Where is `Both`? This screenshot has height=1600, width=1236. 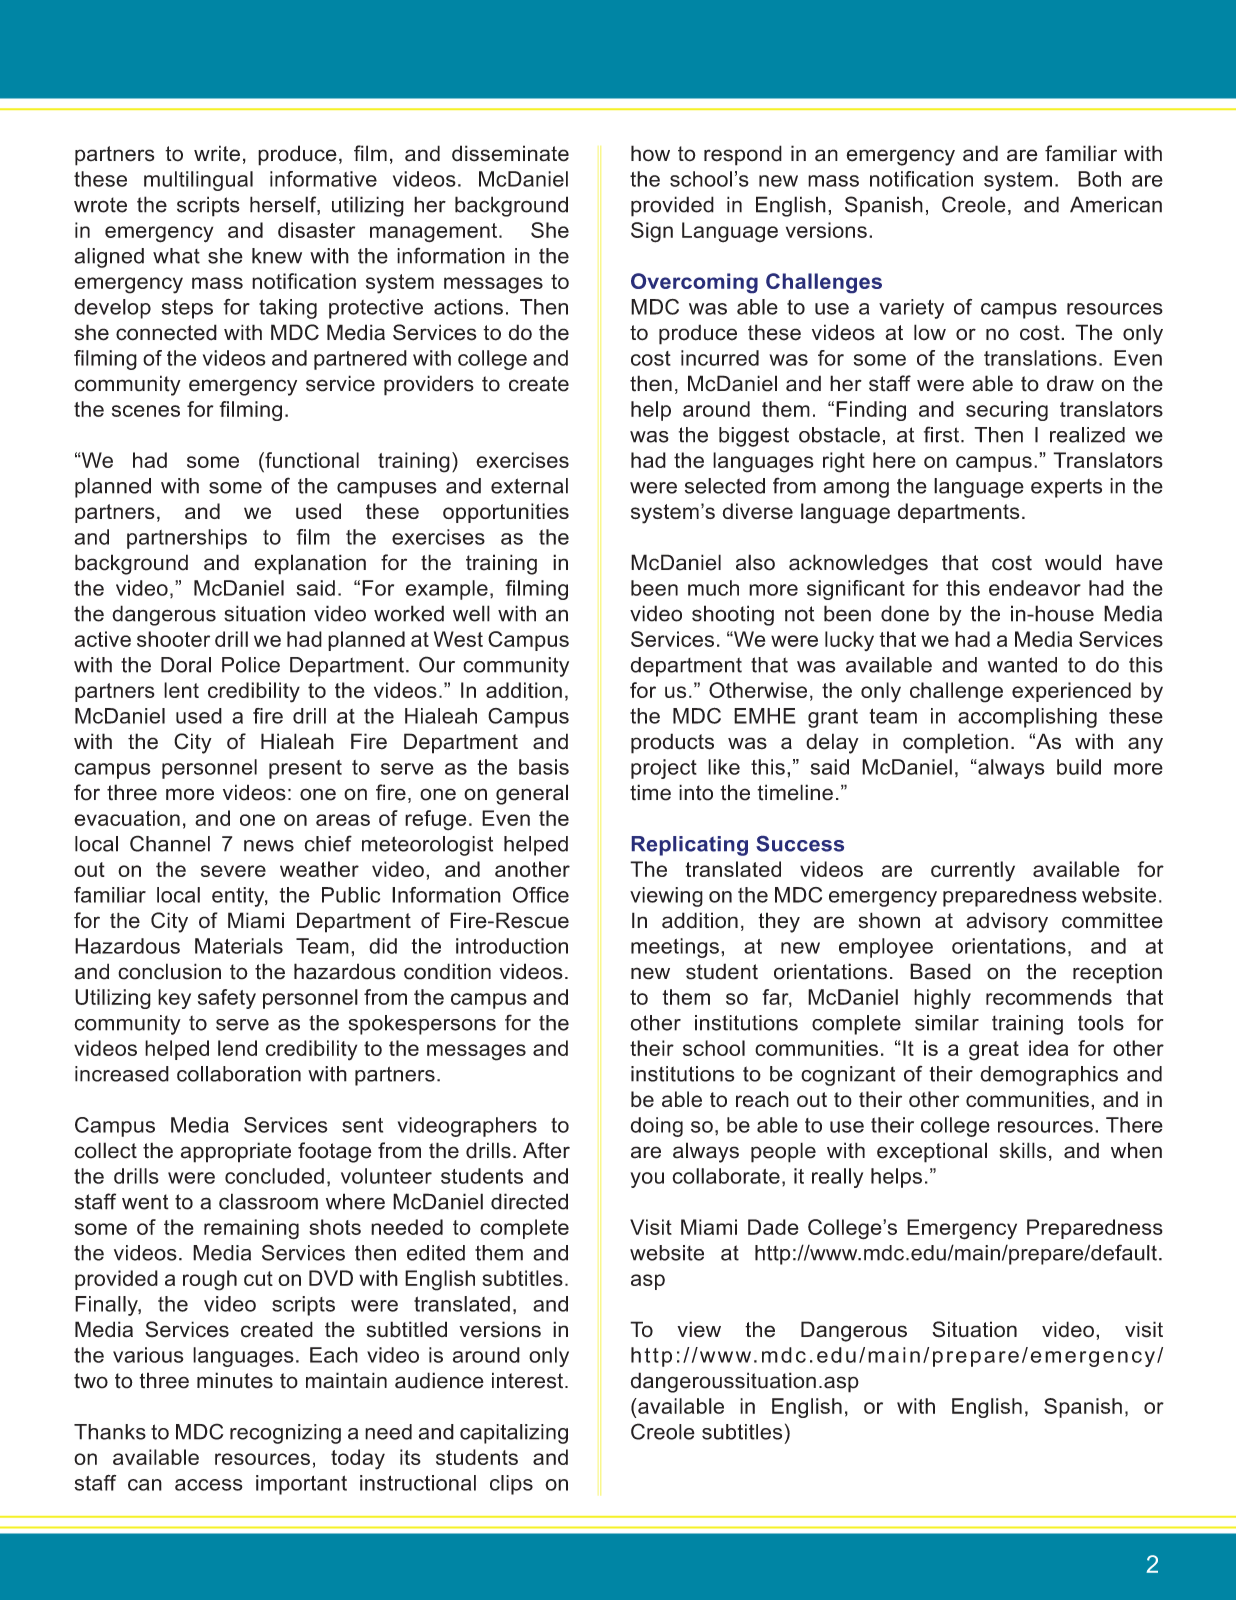 Both is located at coordinates (1099, 179).
